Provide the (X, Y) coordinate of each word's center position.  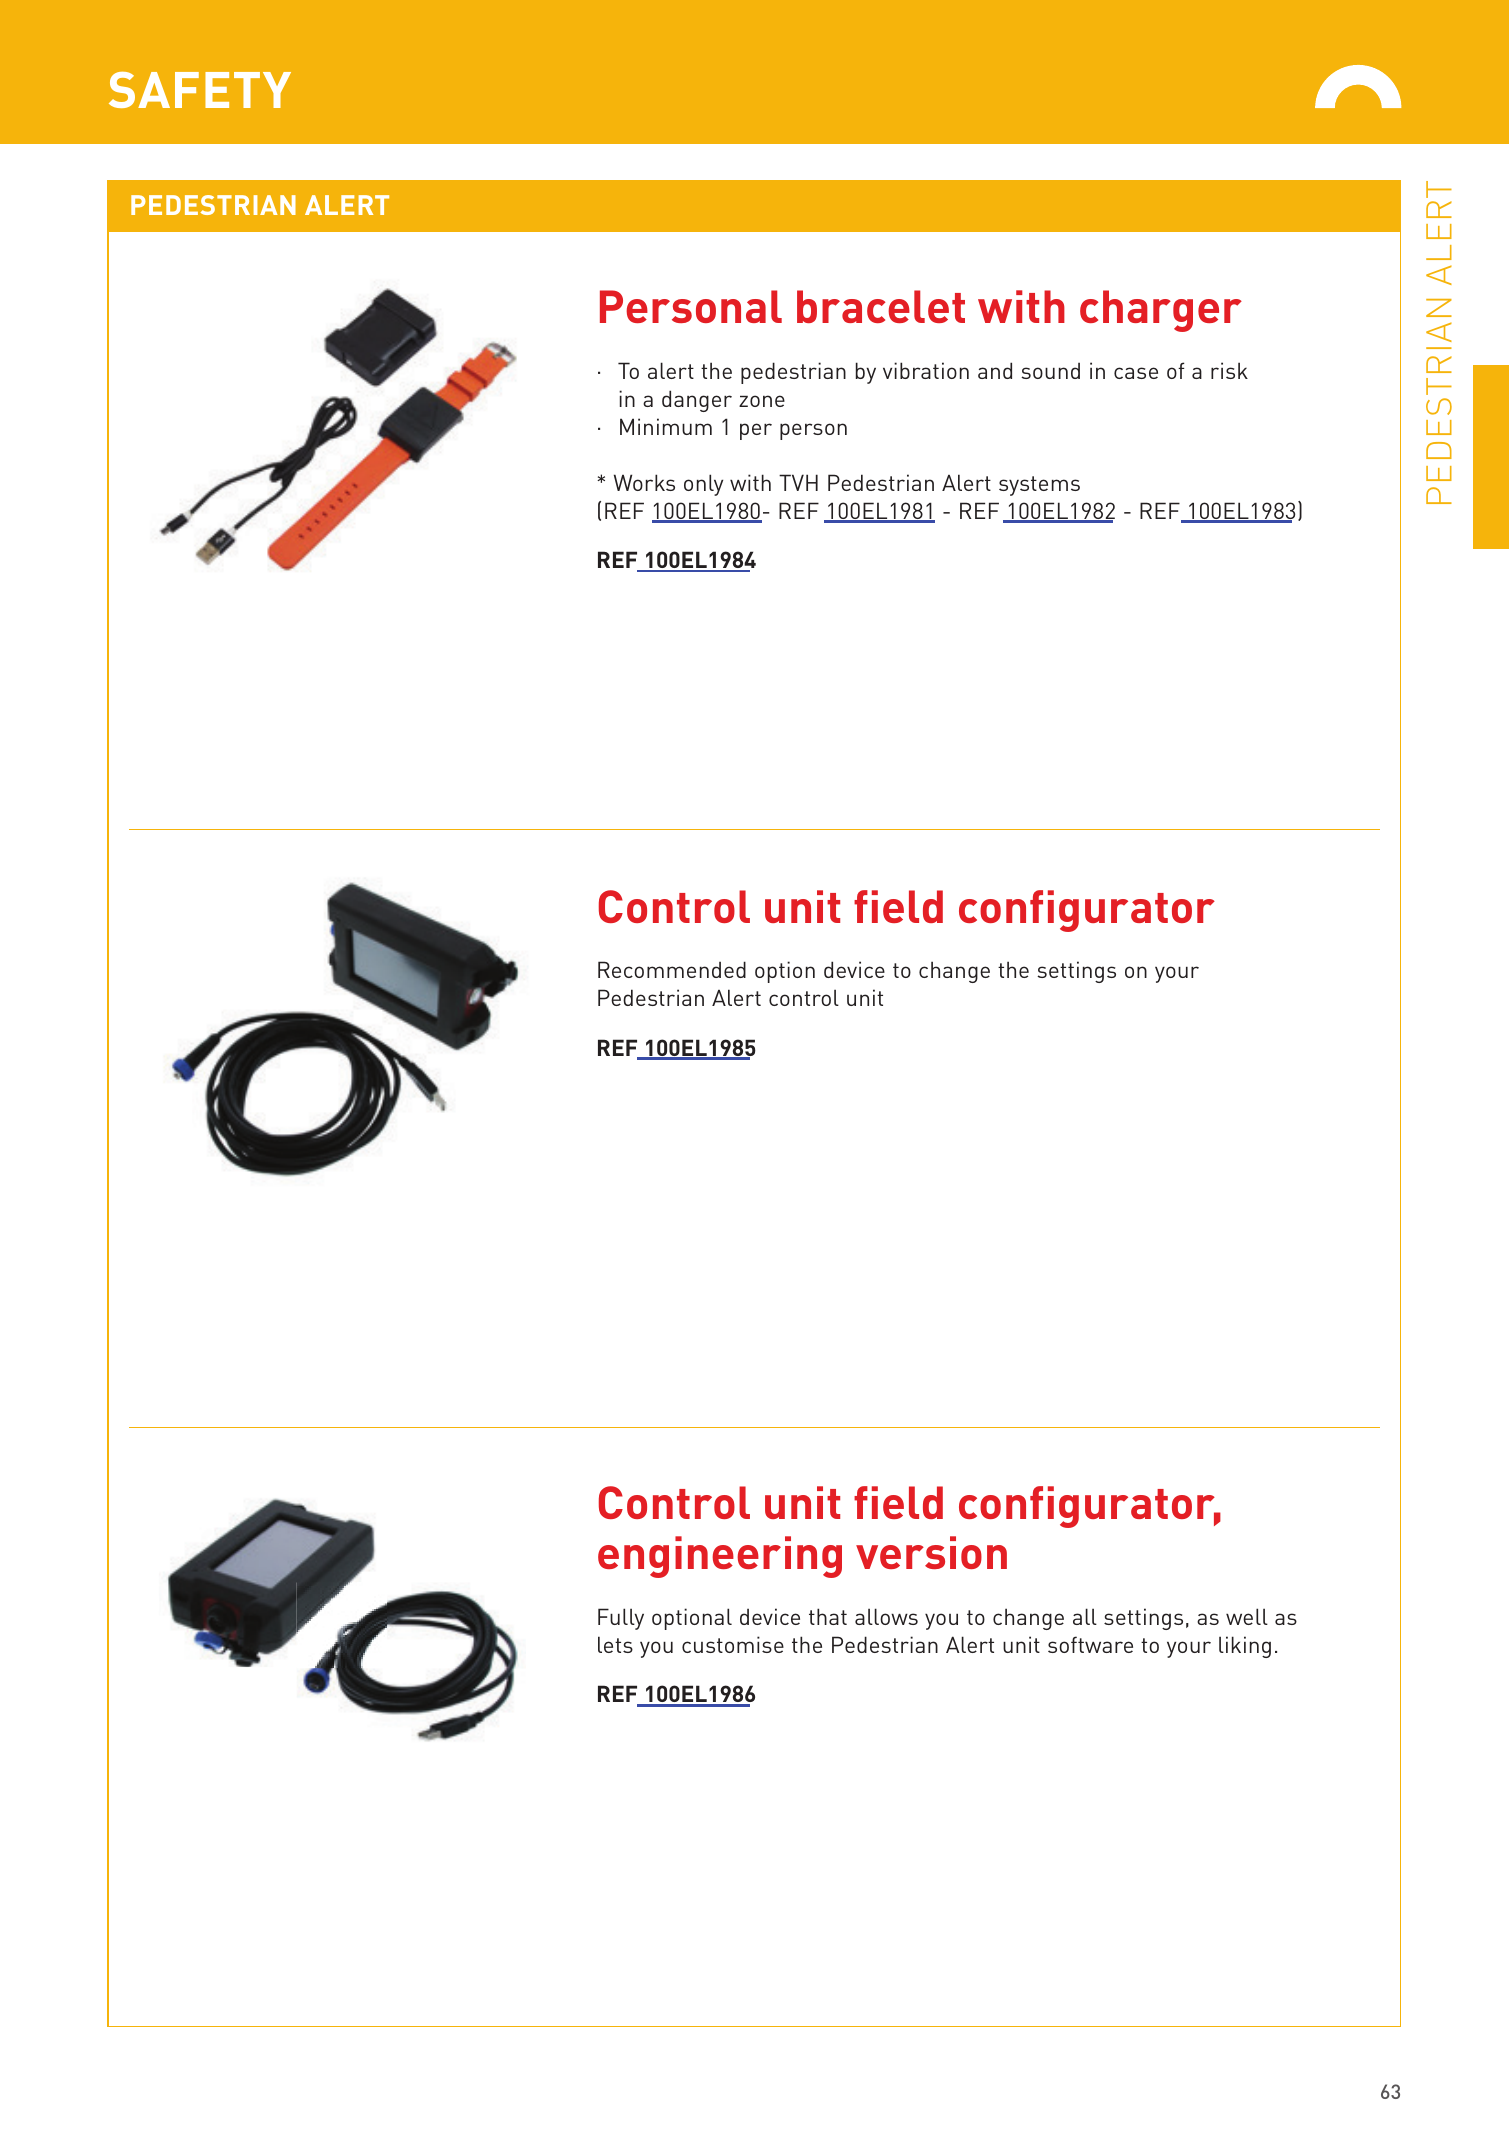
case (1136, 373)
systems (1039, 486)
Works (644, 482)
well (1247, 1616)
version (931, 1552)
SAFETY (200, 90)
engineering (720, 1557)
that (828, 1616)
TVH (798, 482)
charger (1161, 311)
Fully (621, 1619)
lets (615, 1644)
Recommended (672, 969)
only (703, 485)
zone (762, 401)
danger (697, 401)
